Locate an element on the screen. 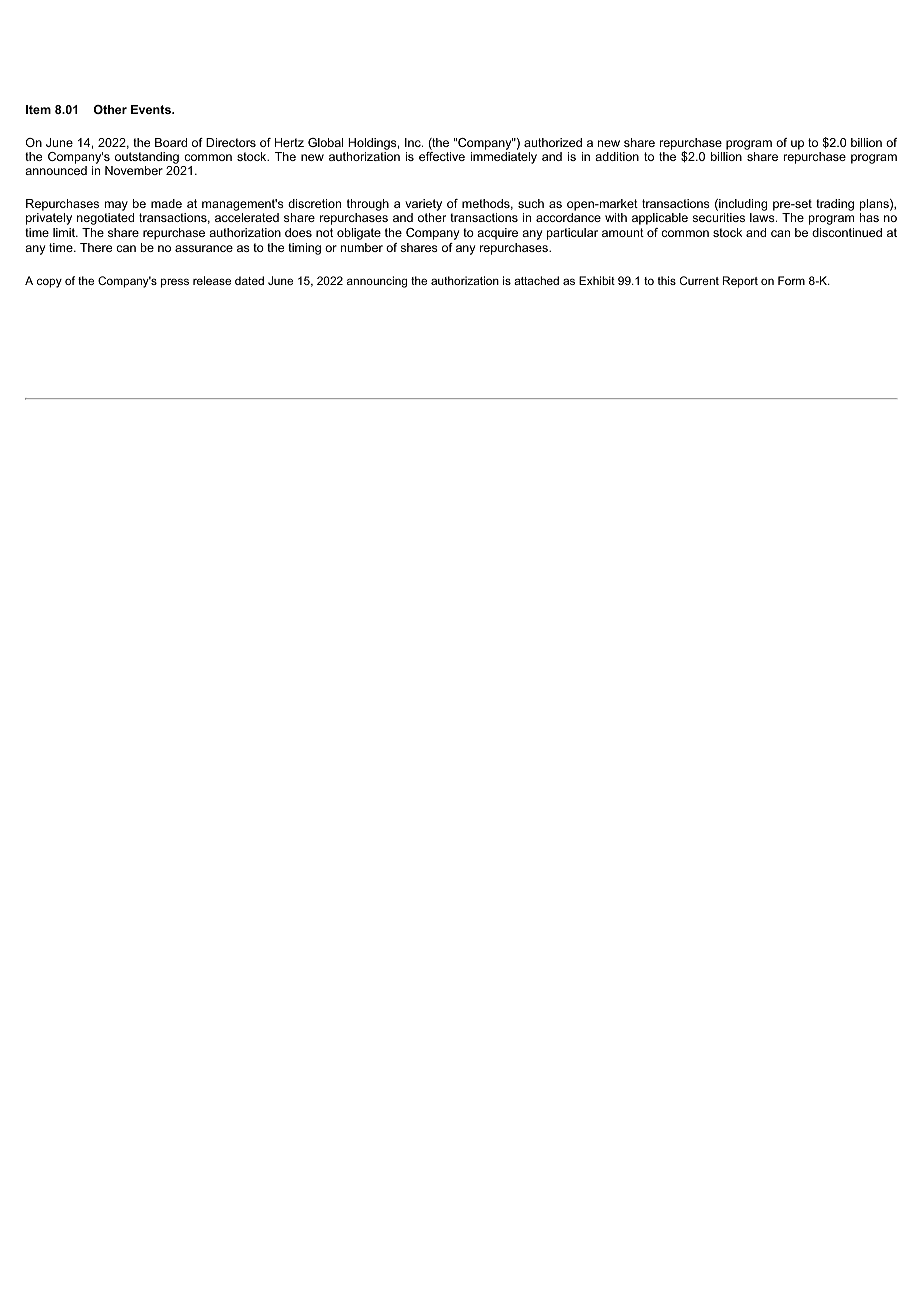  effective is located at coordinates (442, 156).
